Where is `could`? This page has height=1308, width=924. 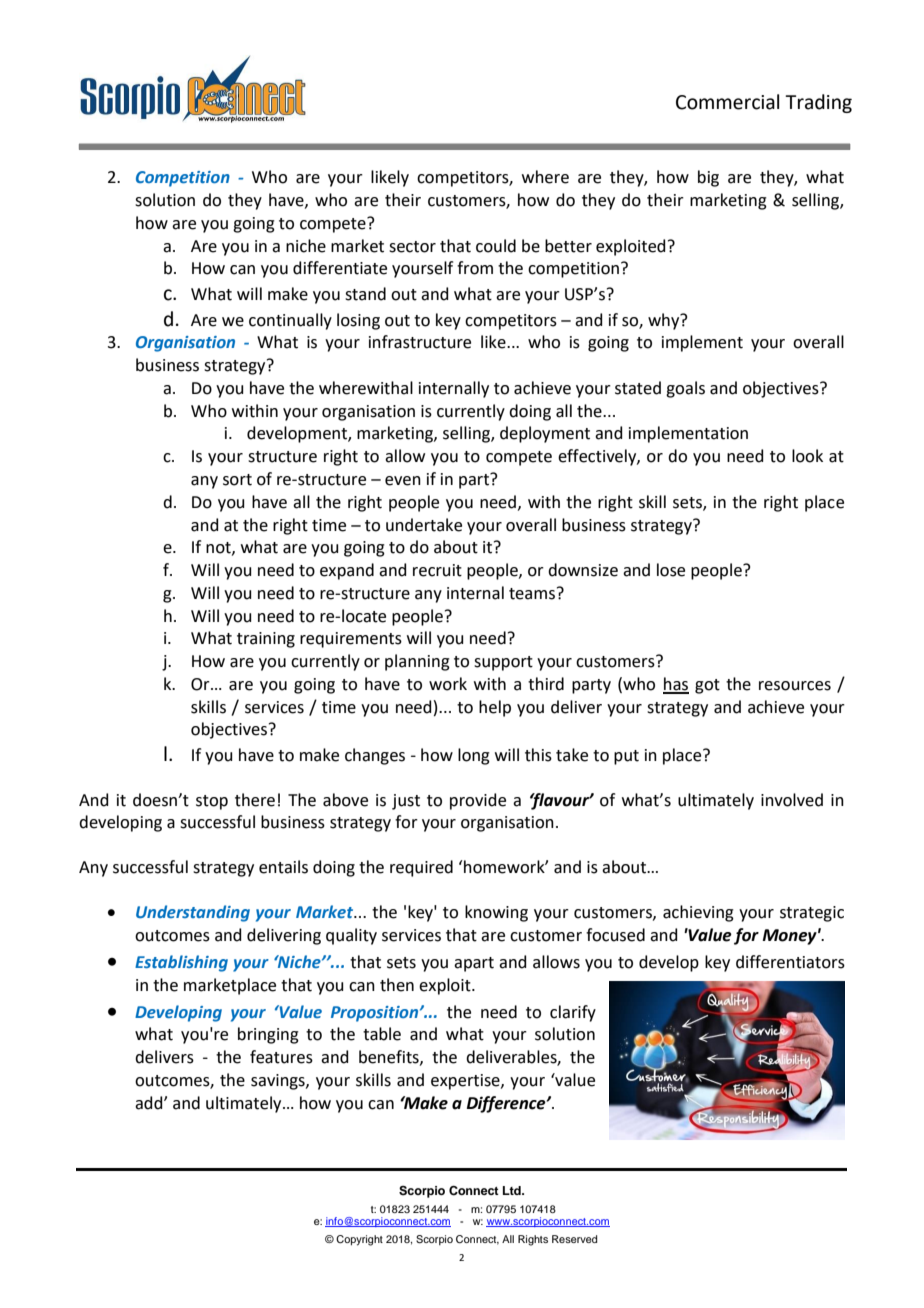
could is located at coordinates (496, 246).
